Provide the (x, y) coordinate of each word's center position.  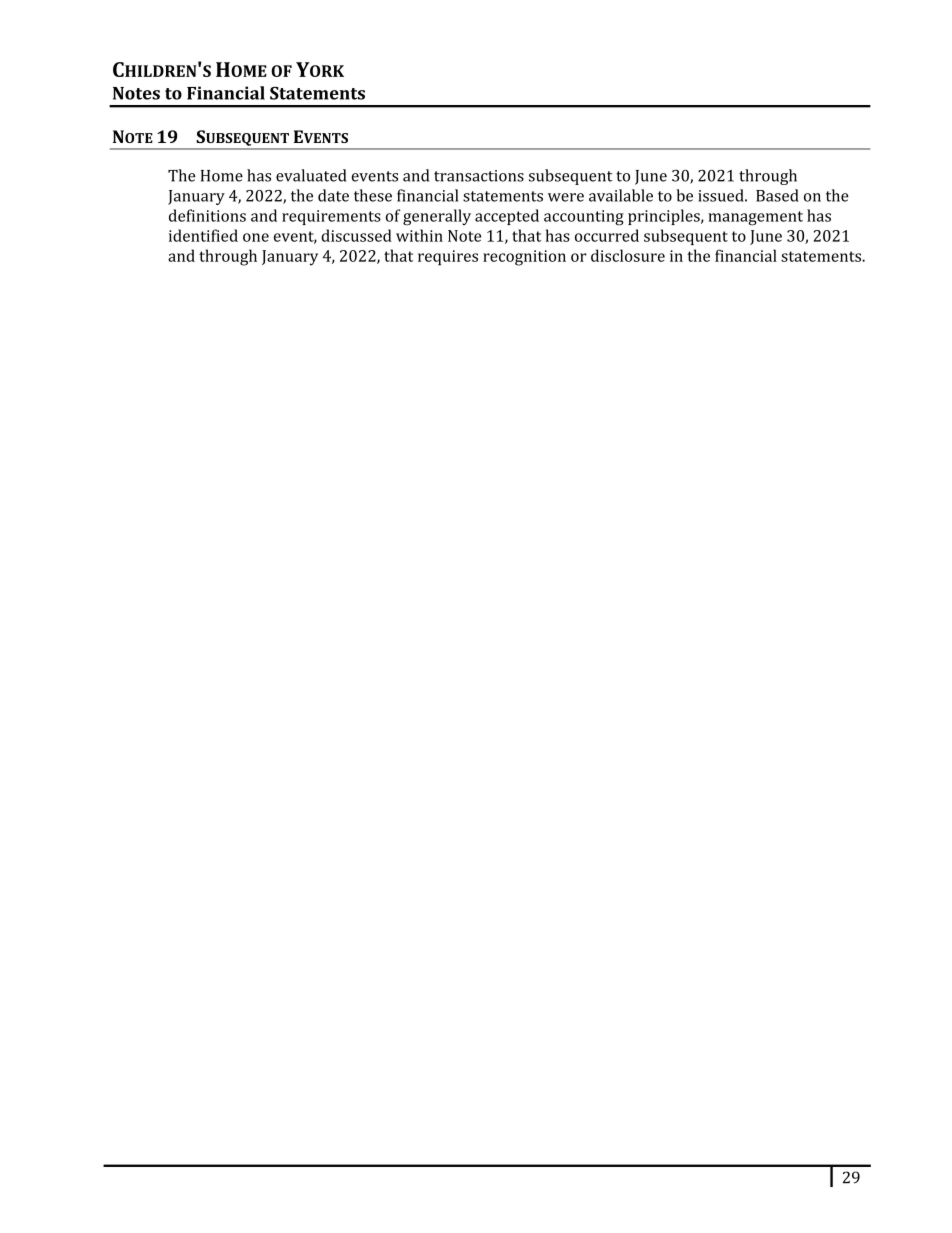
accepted (507, 217)
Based (777, 195)
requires (448, 258)
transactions (479, 176)
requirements (331, 217)
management (755, 218)
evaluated (311, 175)
